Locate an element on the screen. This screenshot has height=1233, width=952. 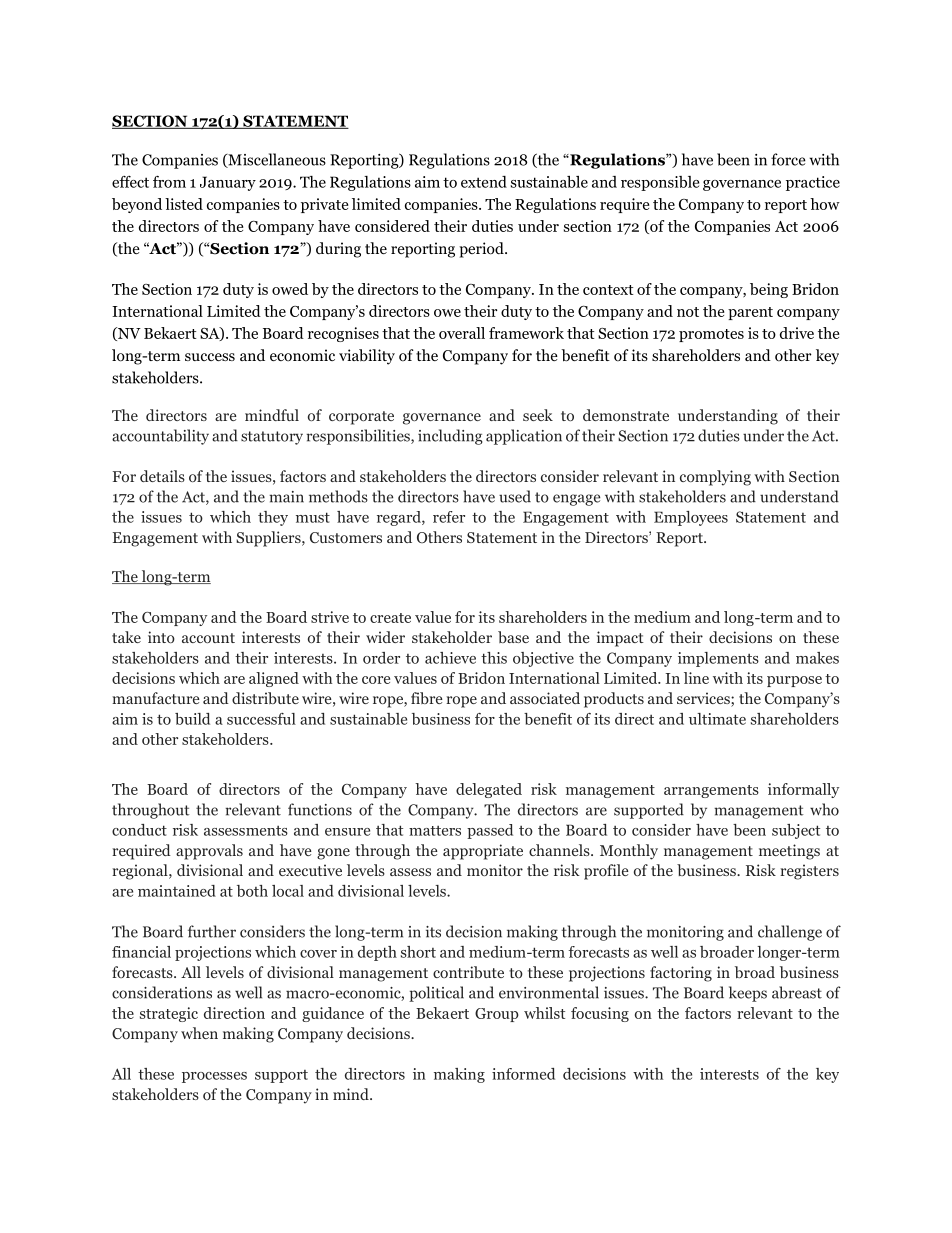
extend is located at coordinates (484, 182).
